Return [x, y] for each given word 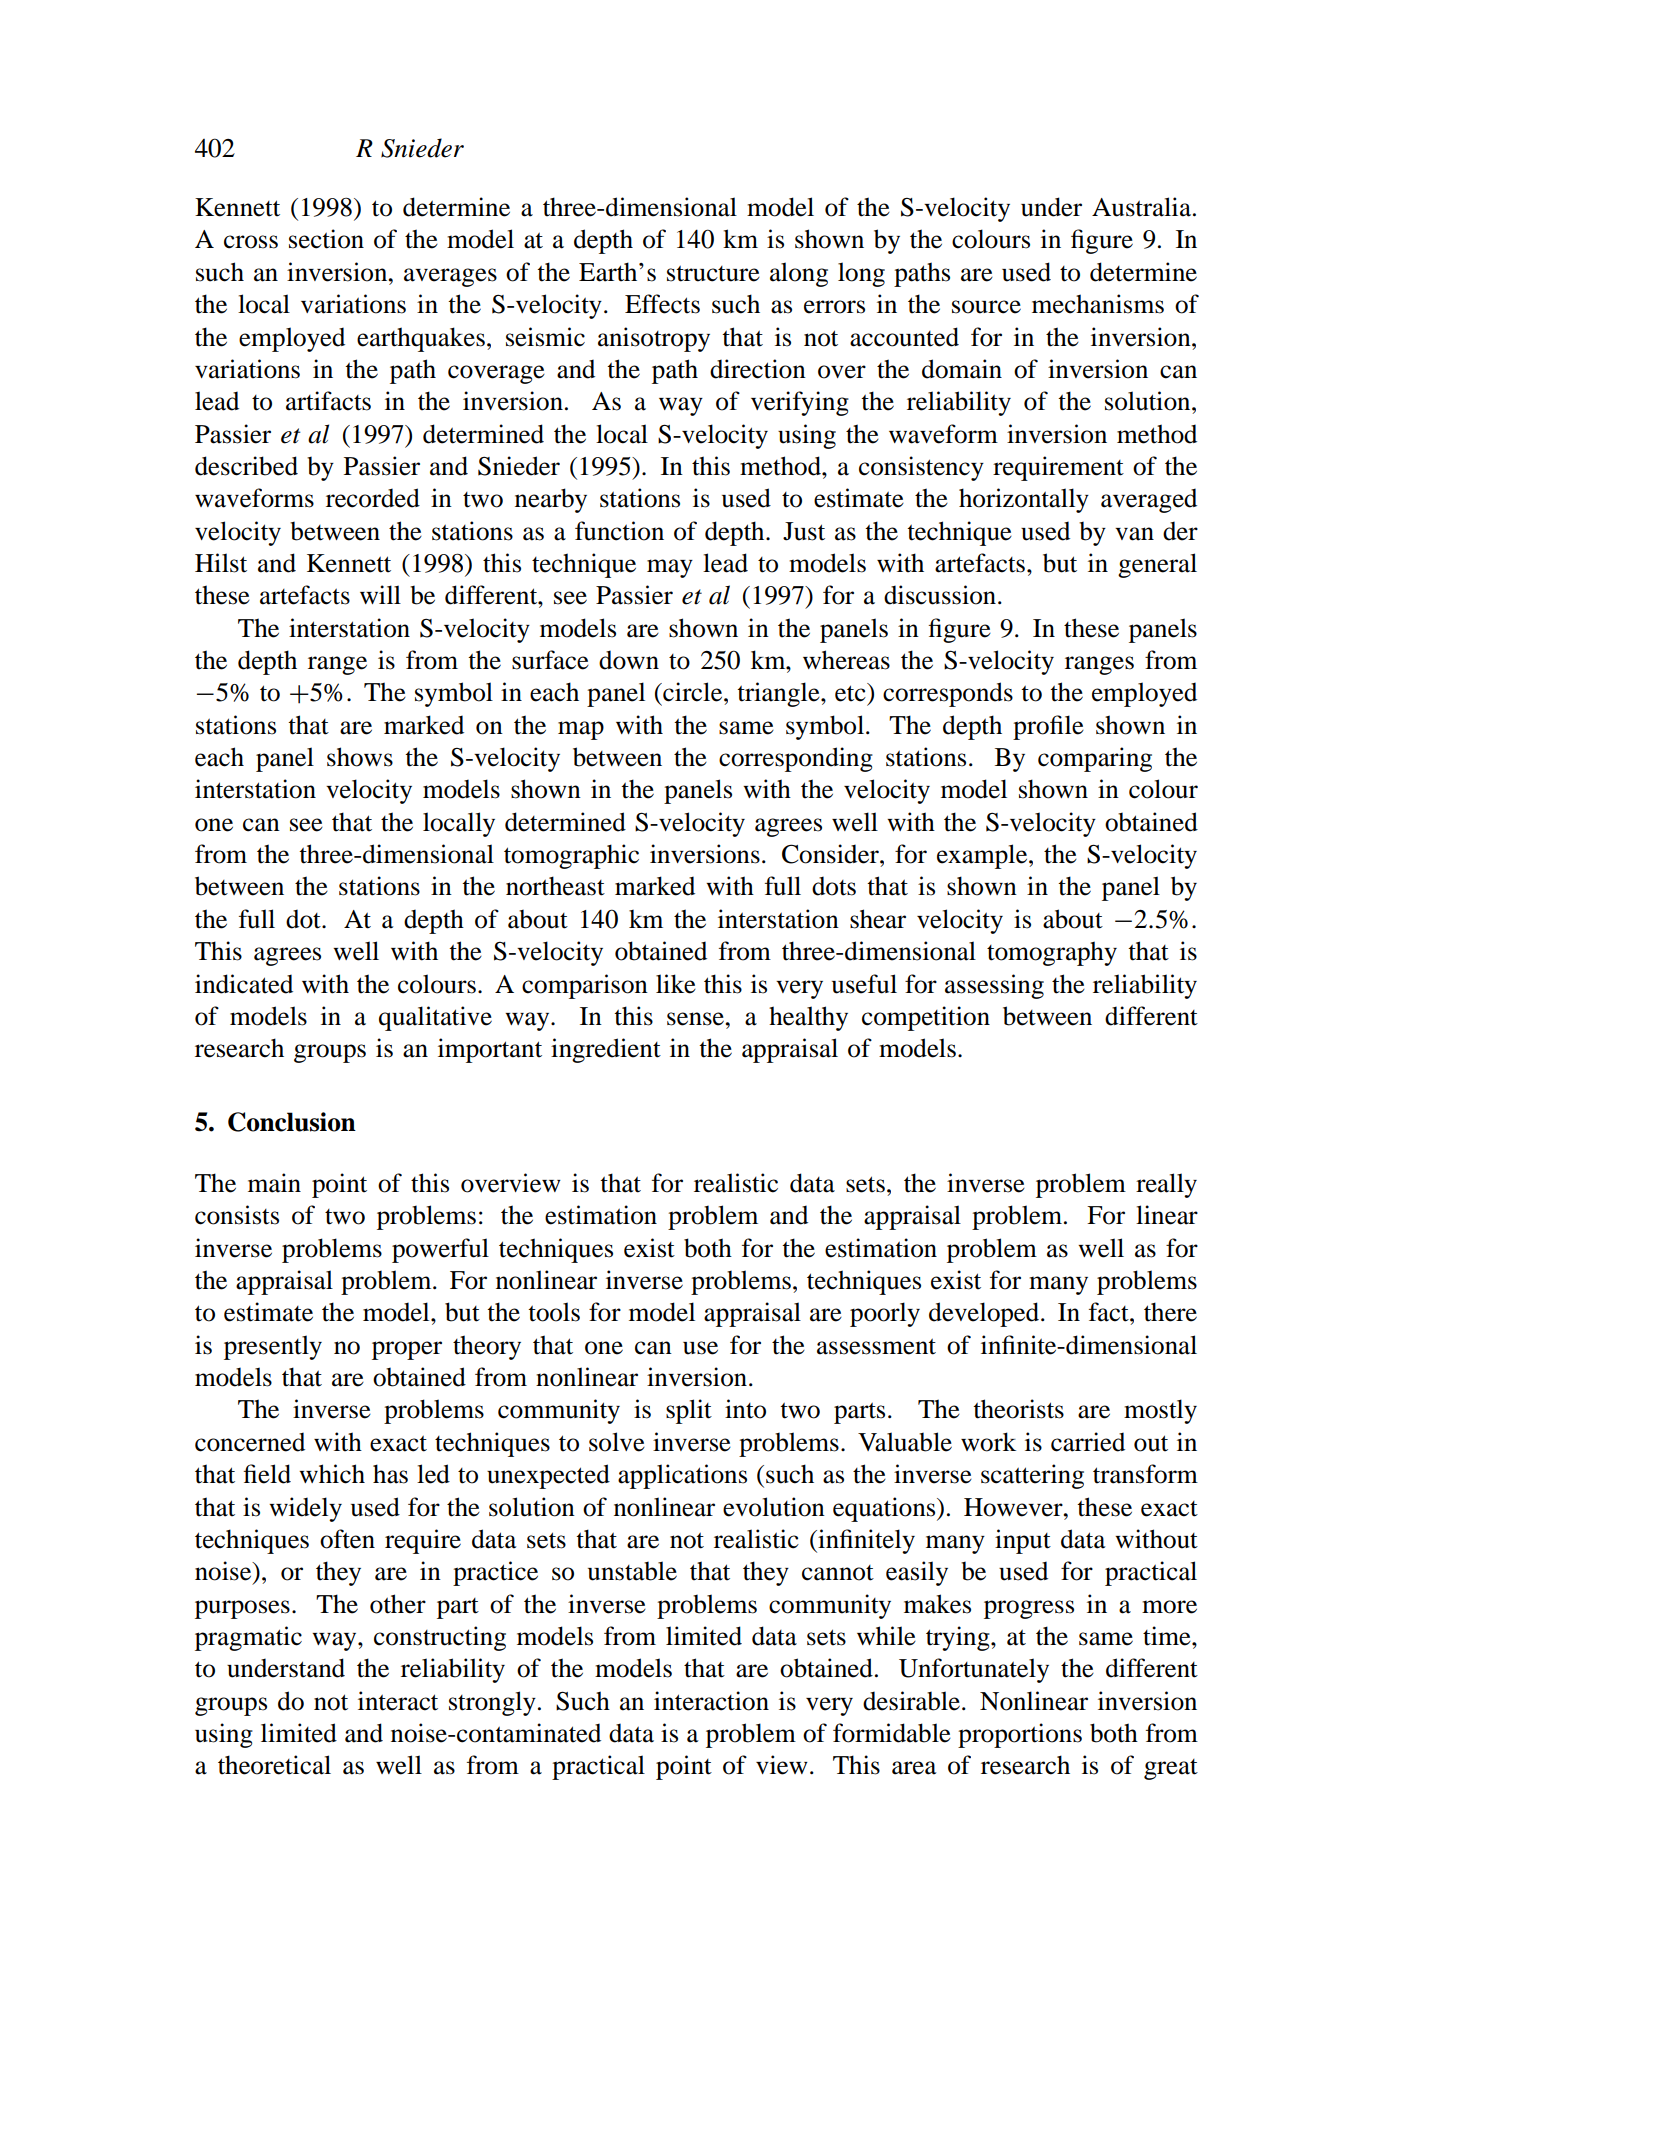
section [326, 239]
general [1157, 565]
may [670, 568]
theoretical [274, 1765]
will [380, 594]
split [689, 1411]
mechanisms [1098, 304]
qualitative [435, 1018]
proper [407, 1350]
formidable [892, 1733]
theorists [1018, 1409]
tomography [1052, 953]
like [676, 984]
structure [713, 273]
